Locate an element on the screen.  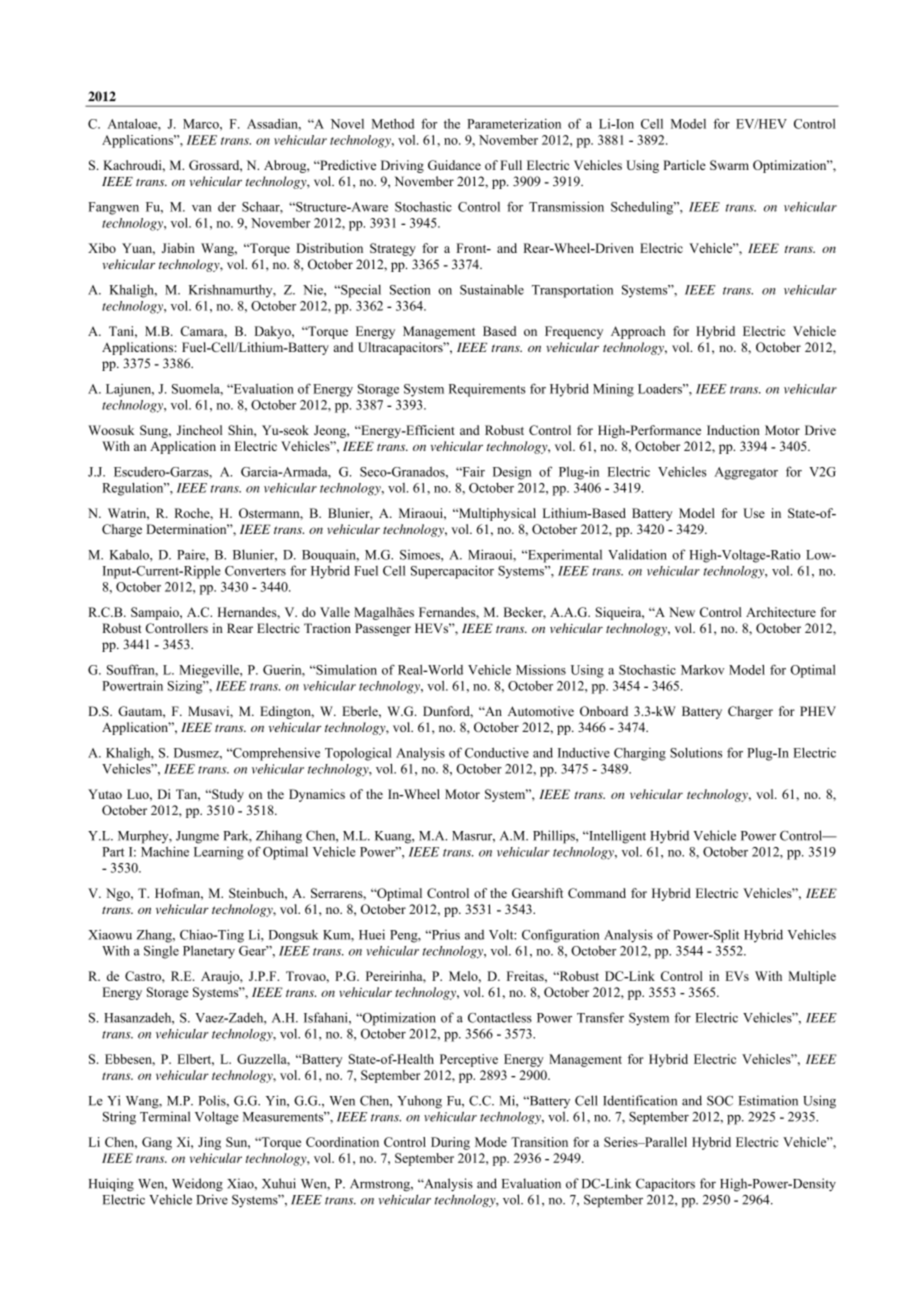
Solutions is located at coordinates (696, 752).
